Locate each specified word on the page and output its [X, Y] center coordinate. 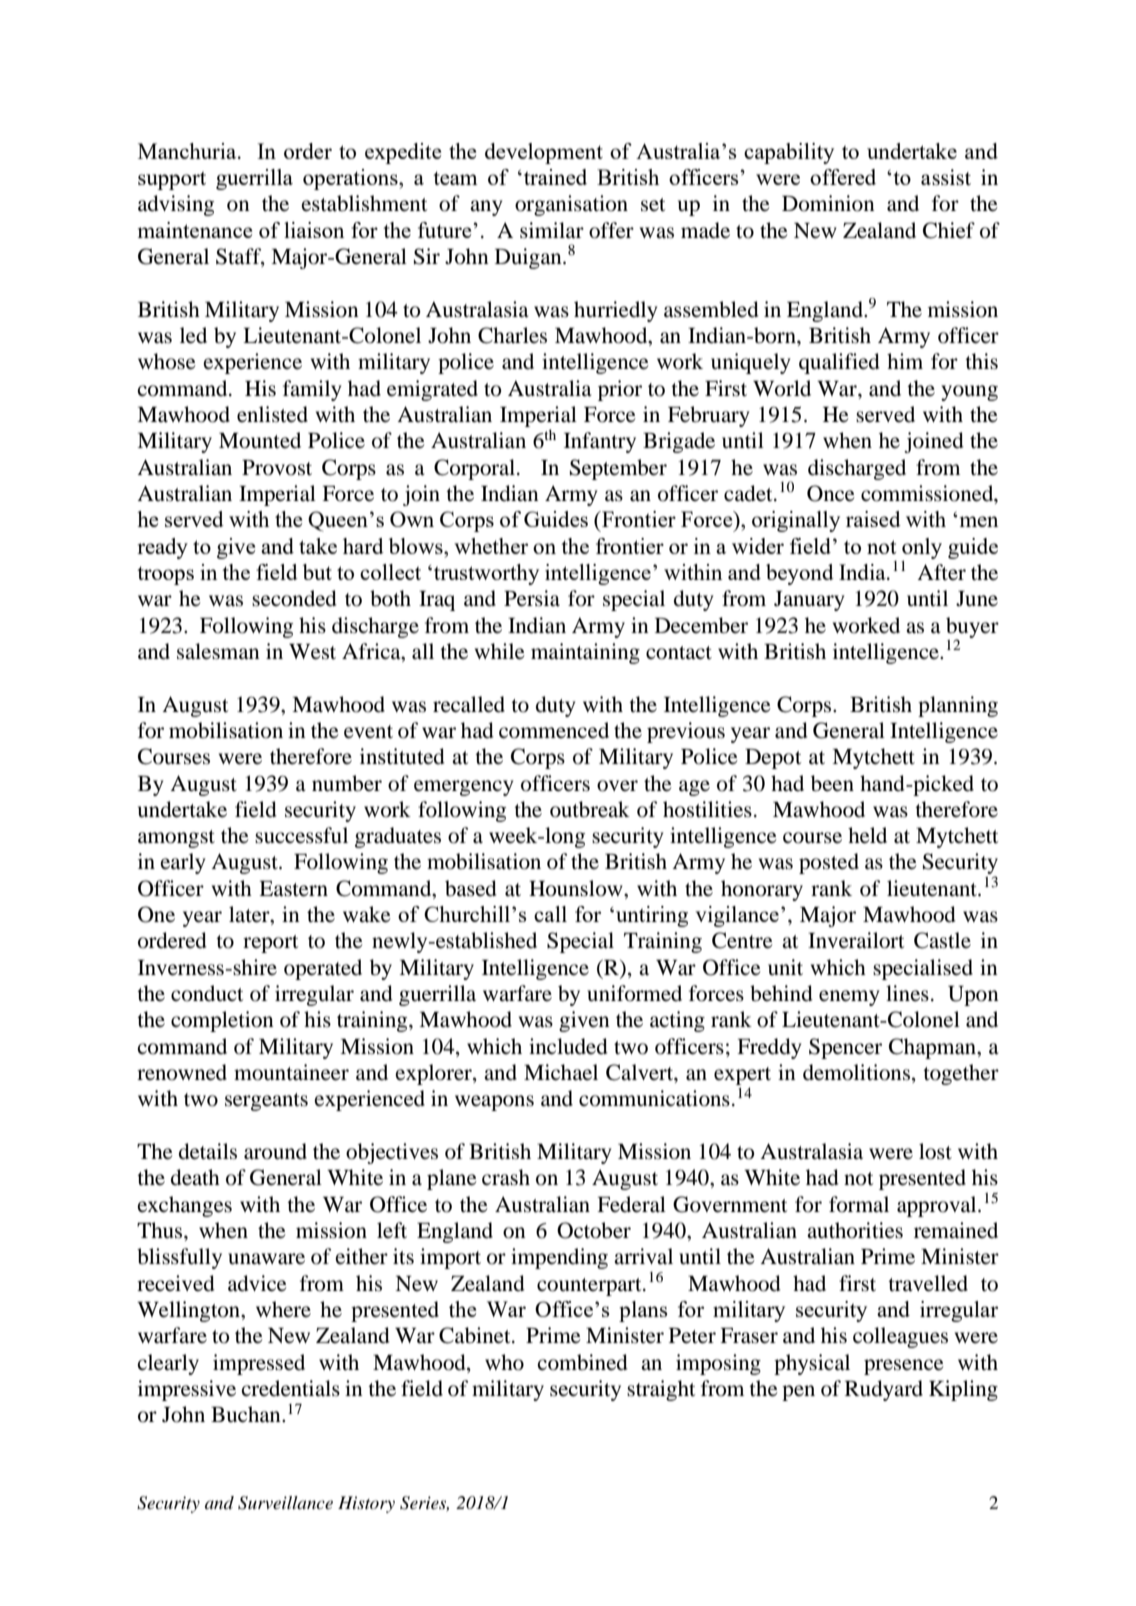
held [867, 835]
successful [301, 835]
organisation [571, 205]
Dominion [828, 203]
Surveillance [285, 1503]
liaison [314, 230]
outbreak [590, 809]
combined [582, 1362]
